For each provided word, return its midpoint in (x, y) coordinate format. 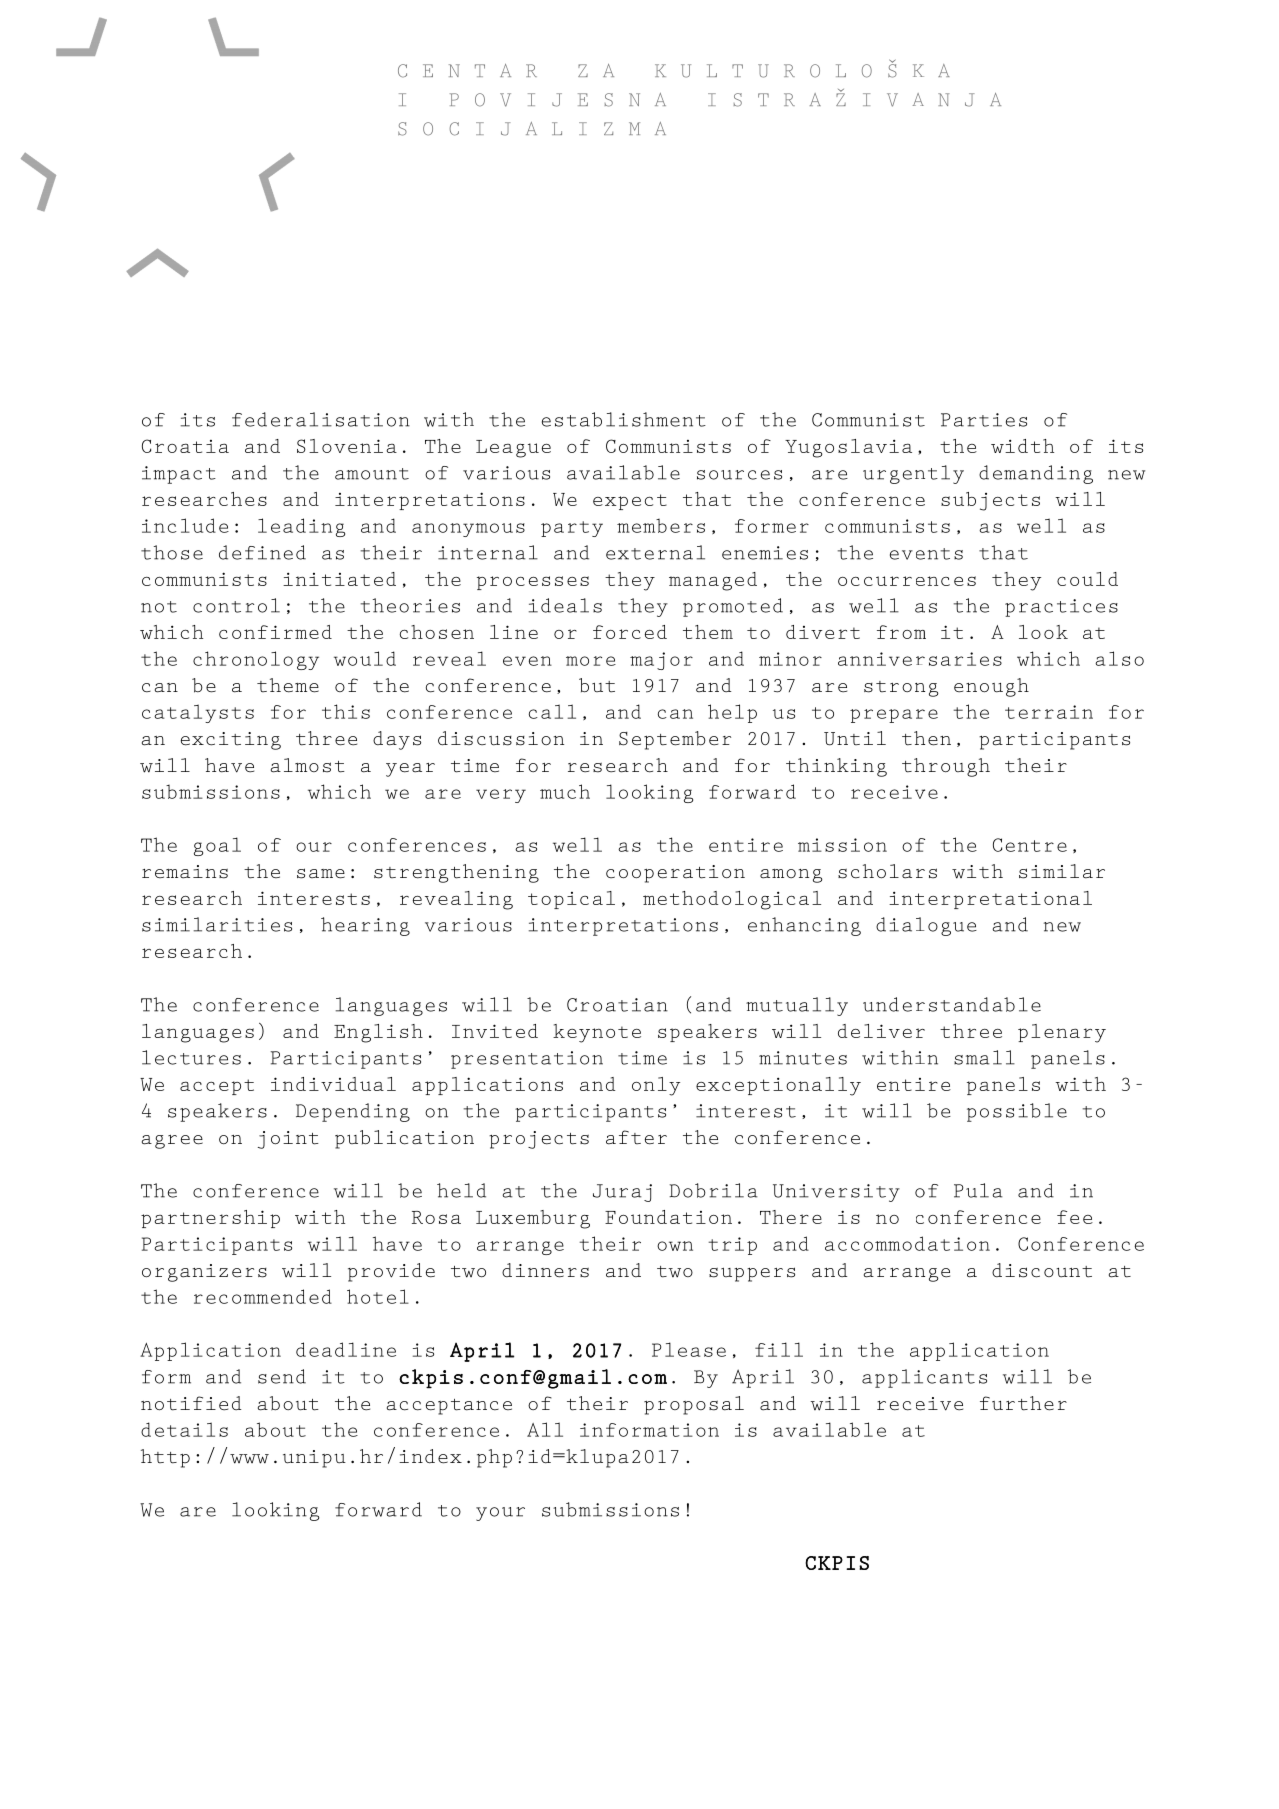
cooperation (675, 874)
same (321, 873)
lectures (191, 1057)
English (378, 1033)
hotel (378, 1296)
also (1119, 658)
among (791, 876)
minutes (803, 1058)
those (172, 552)
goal (217, 846)
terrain (1049, 712)
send (282, 1376)
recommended (263, 1296)
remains (185, 872)
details (184, 1429)
